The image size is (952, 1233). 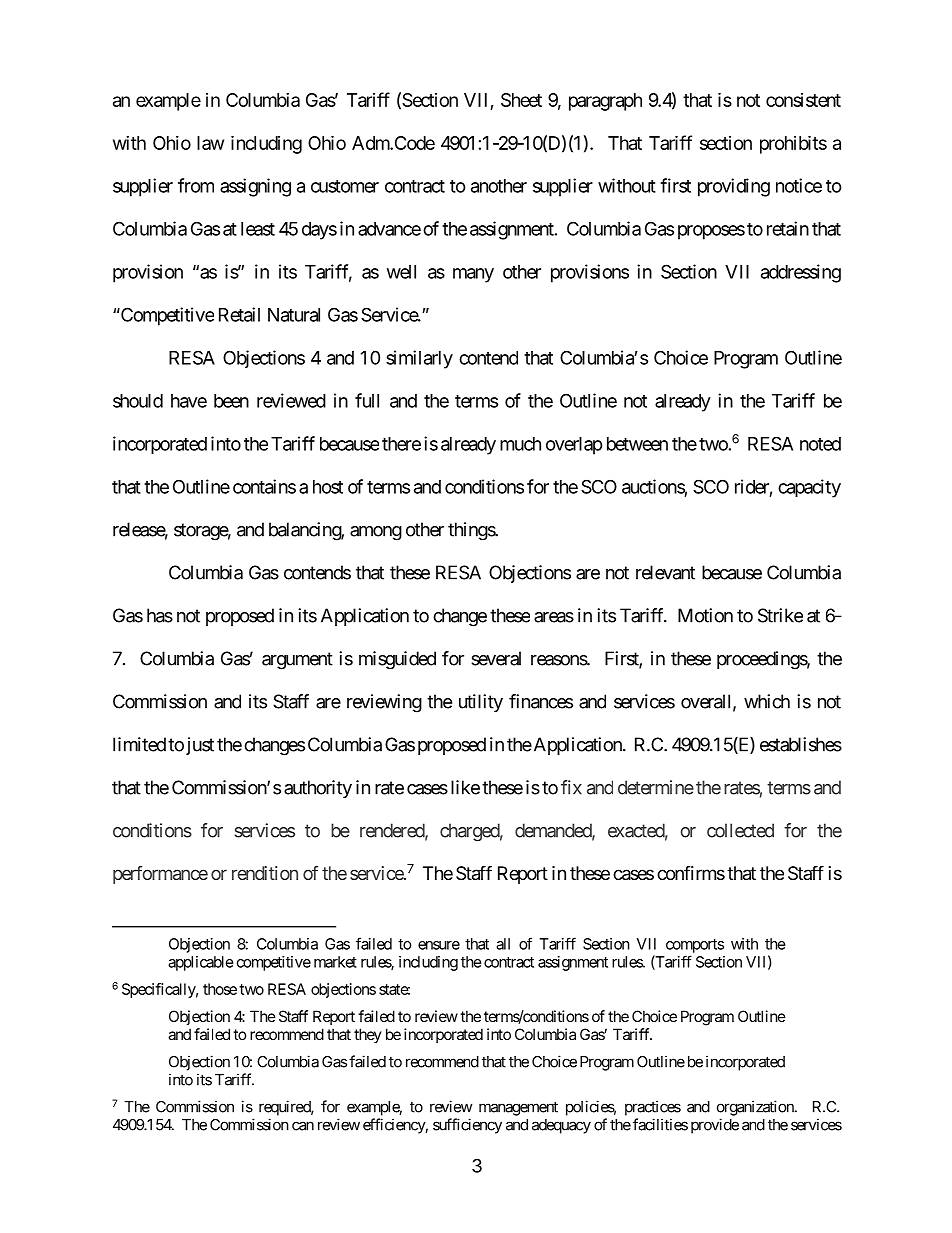 I want to click on Motion, so click(x=705, y=615).
